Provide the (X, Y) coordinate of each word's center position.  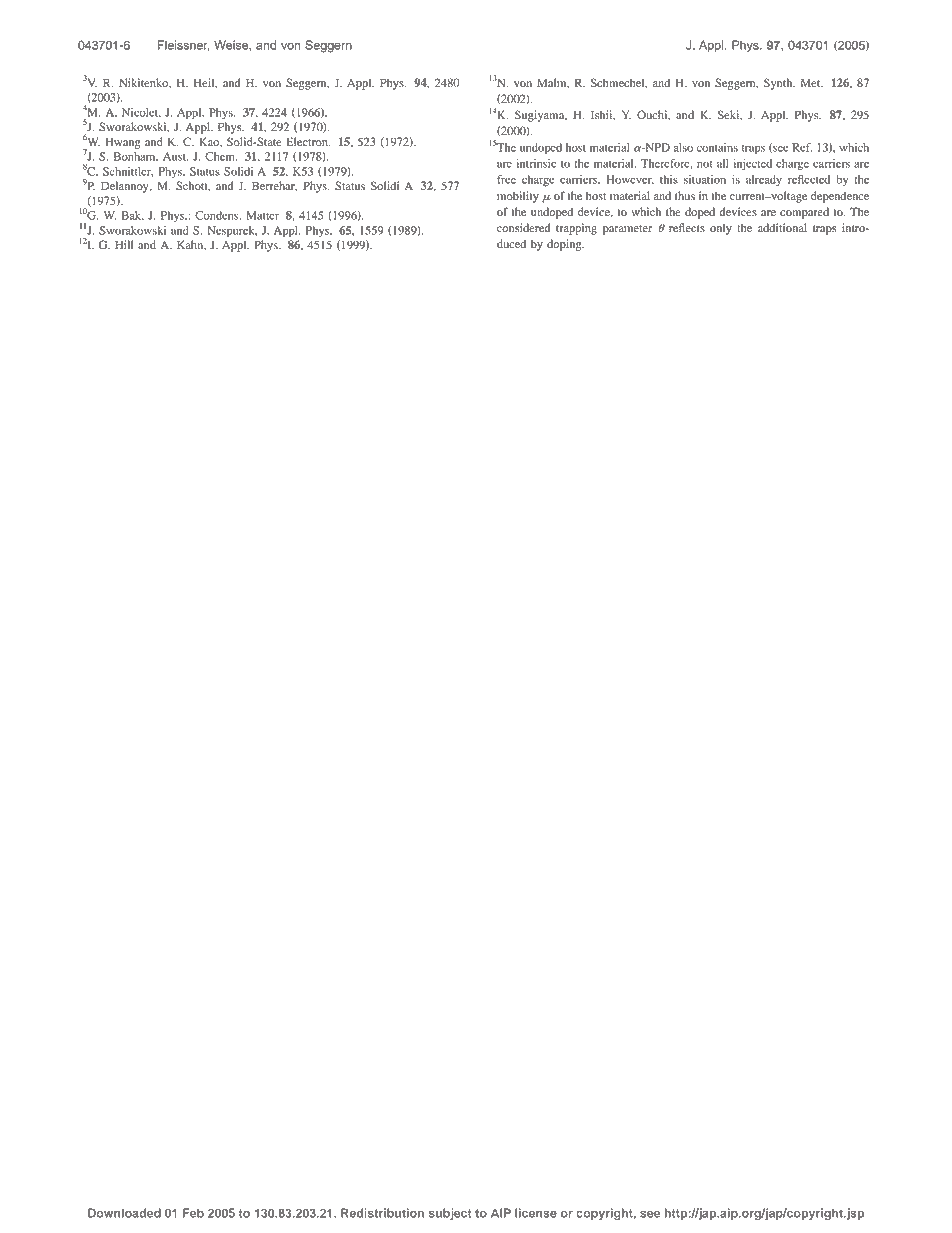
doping (565, 245)
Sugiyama (541, 116)
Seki (729, 115)
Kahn (191, 245)
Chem (221, 156)
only (721, 229)
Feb (193, 1213)
